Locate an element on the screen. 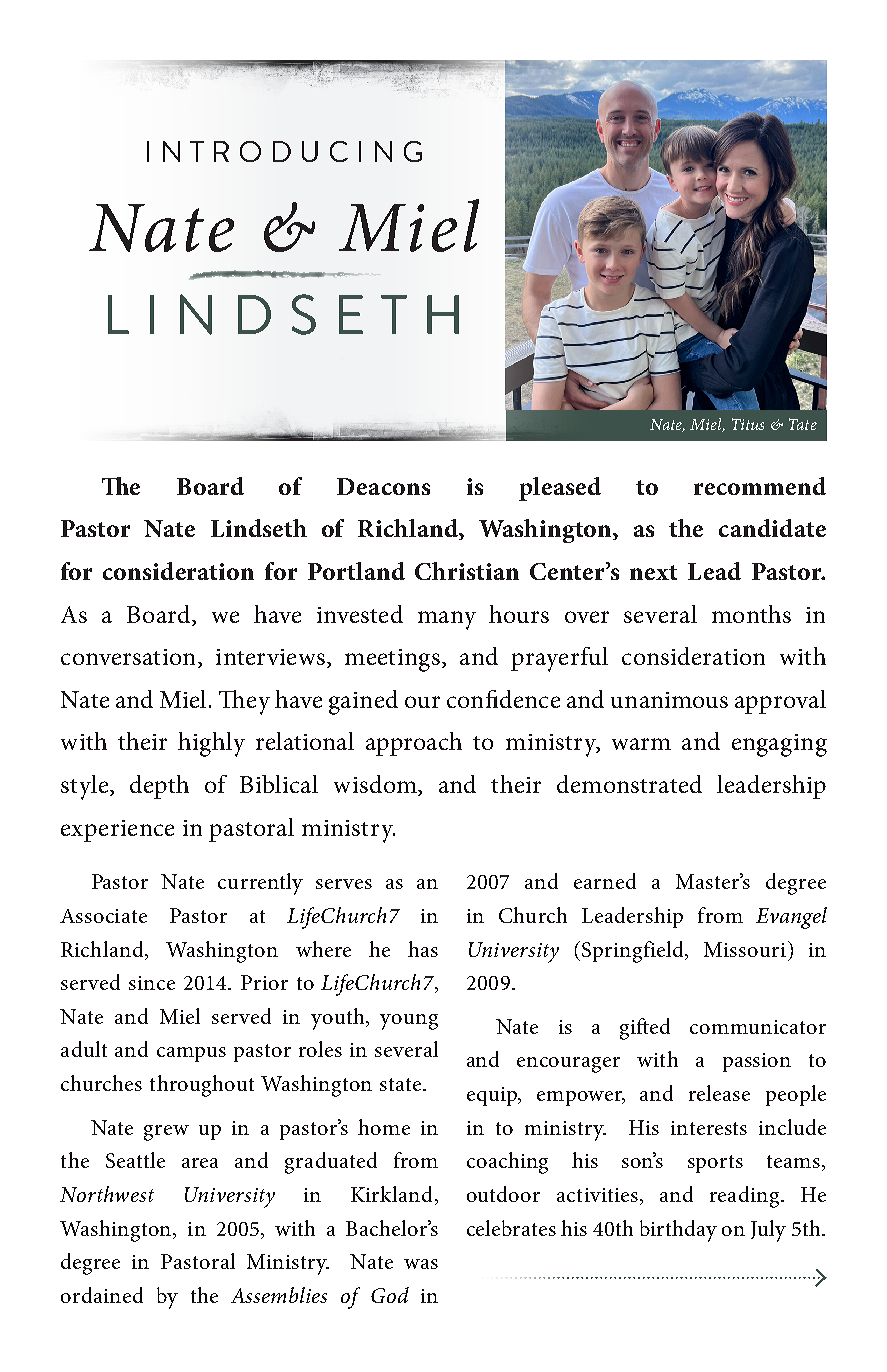 The width and height of the screenshot is (887, 1372). Missouri is located at coordinates (745, 949).
